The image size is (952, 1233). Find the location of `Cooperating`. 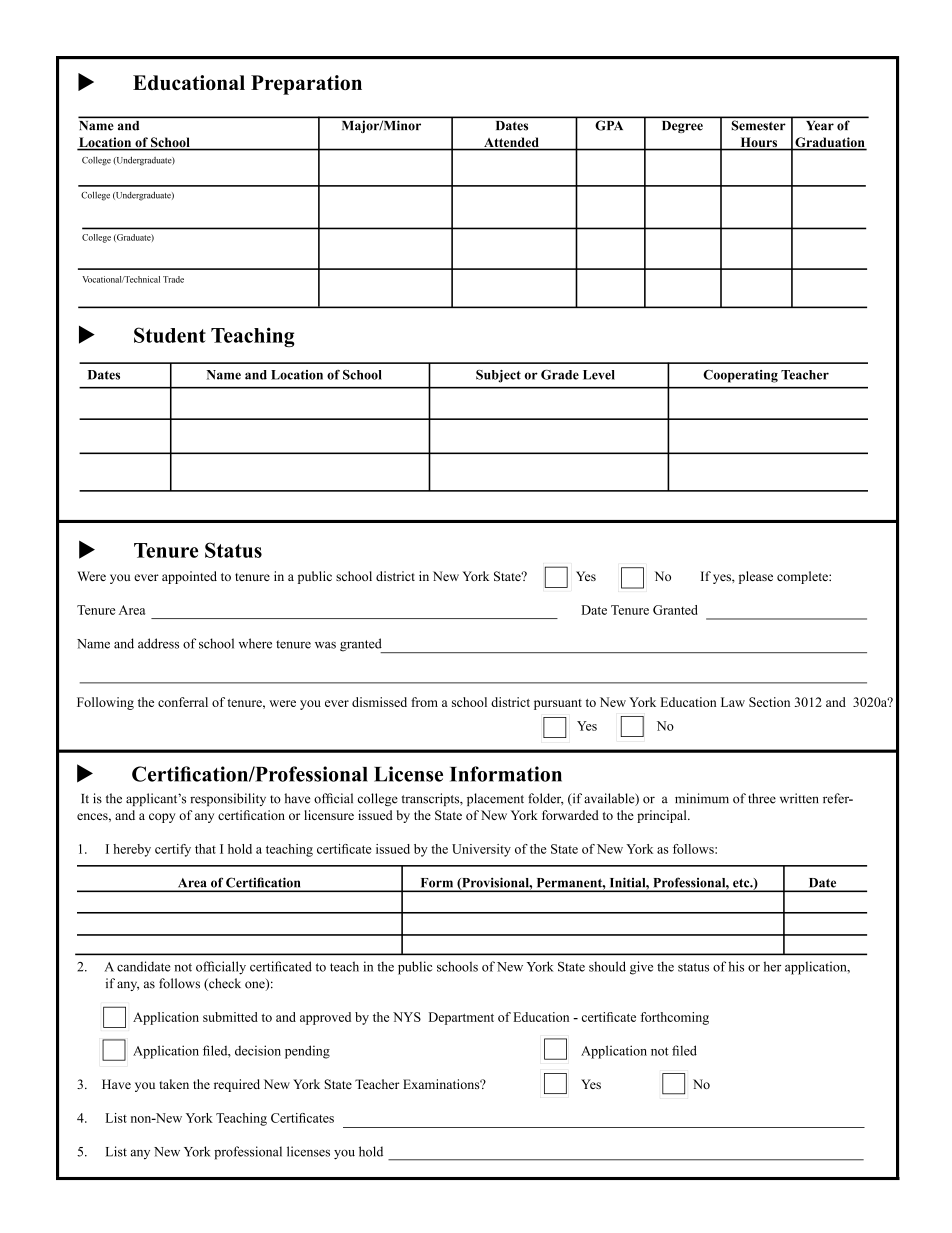

Cooperating is located at coordinates (740, 376).
